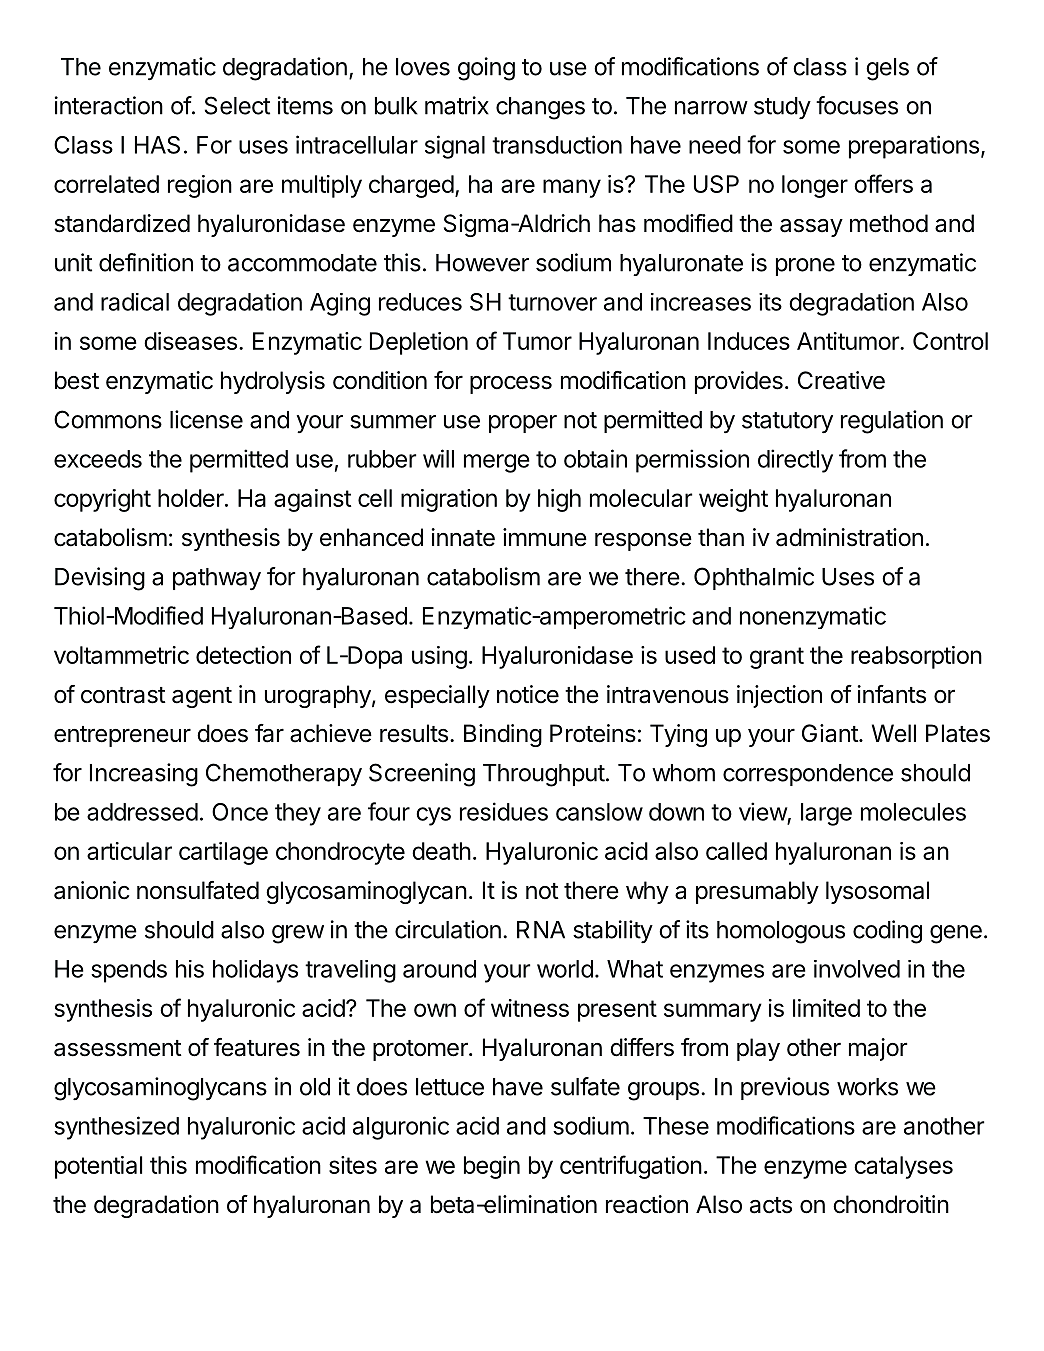 This image has width=1044, height=1351. What do you see at coordinates (841, 380) in the image?
I see `Creative` at bounding box center [841, 380].
